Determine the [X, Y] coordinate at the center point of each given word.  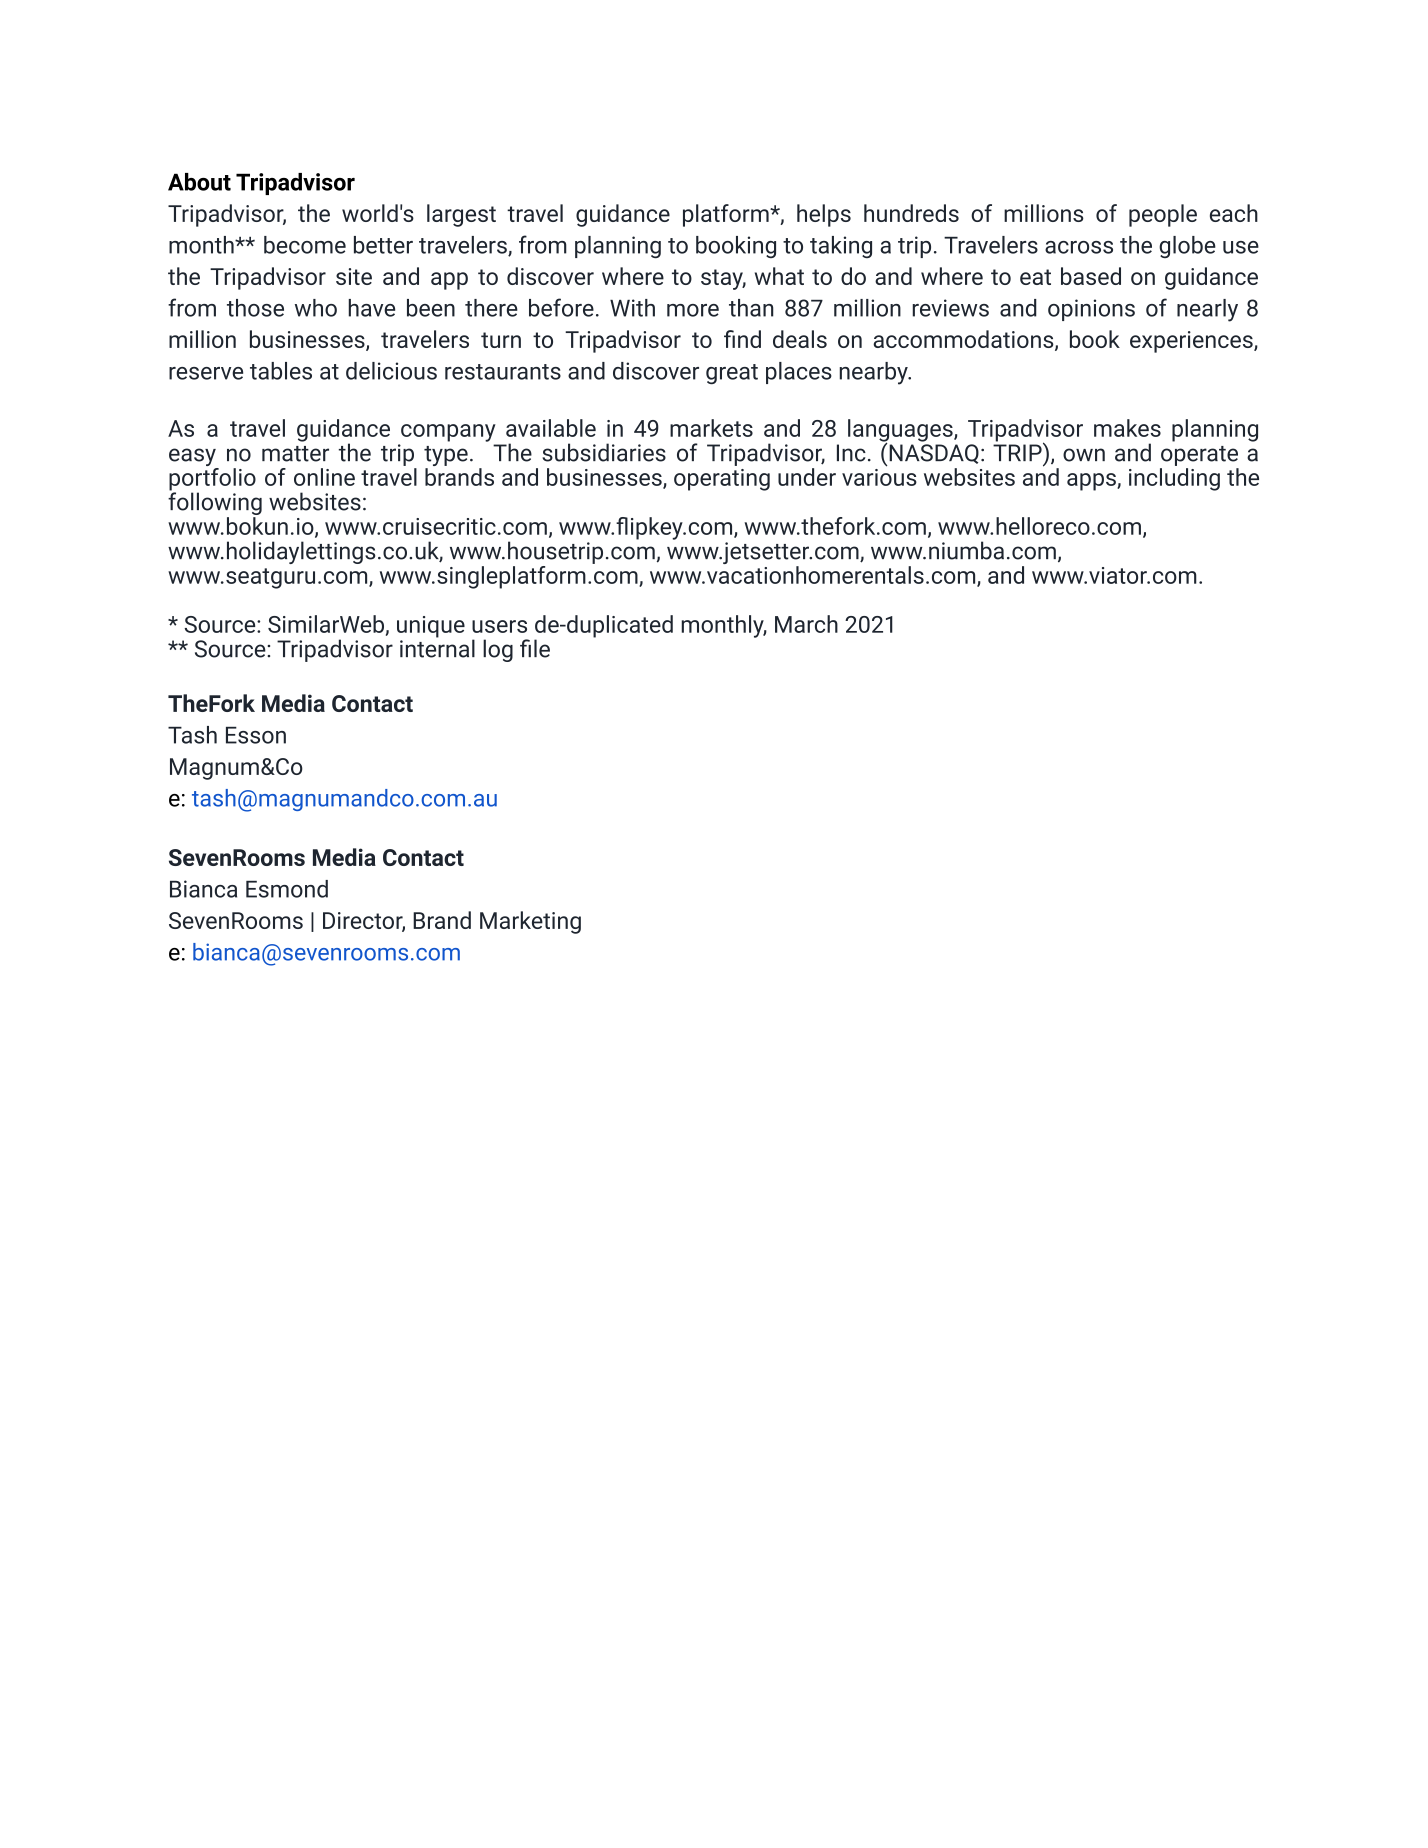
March [806, 624]
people [1163, 215]
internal [437, 647]
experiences [1192, 342]
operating [722, 480]
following [215, 502]
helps [824, 215]
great [732, 374]
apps [1092, 482]
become [305, 245]
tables [281, 371]
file [535, 648]
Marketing [530, 922]
